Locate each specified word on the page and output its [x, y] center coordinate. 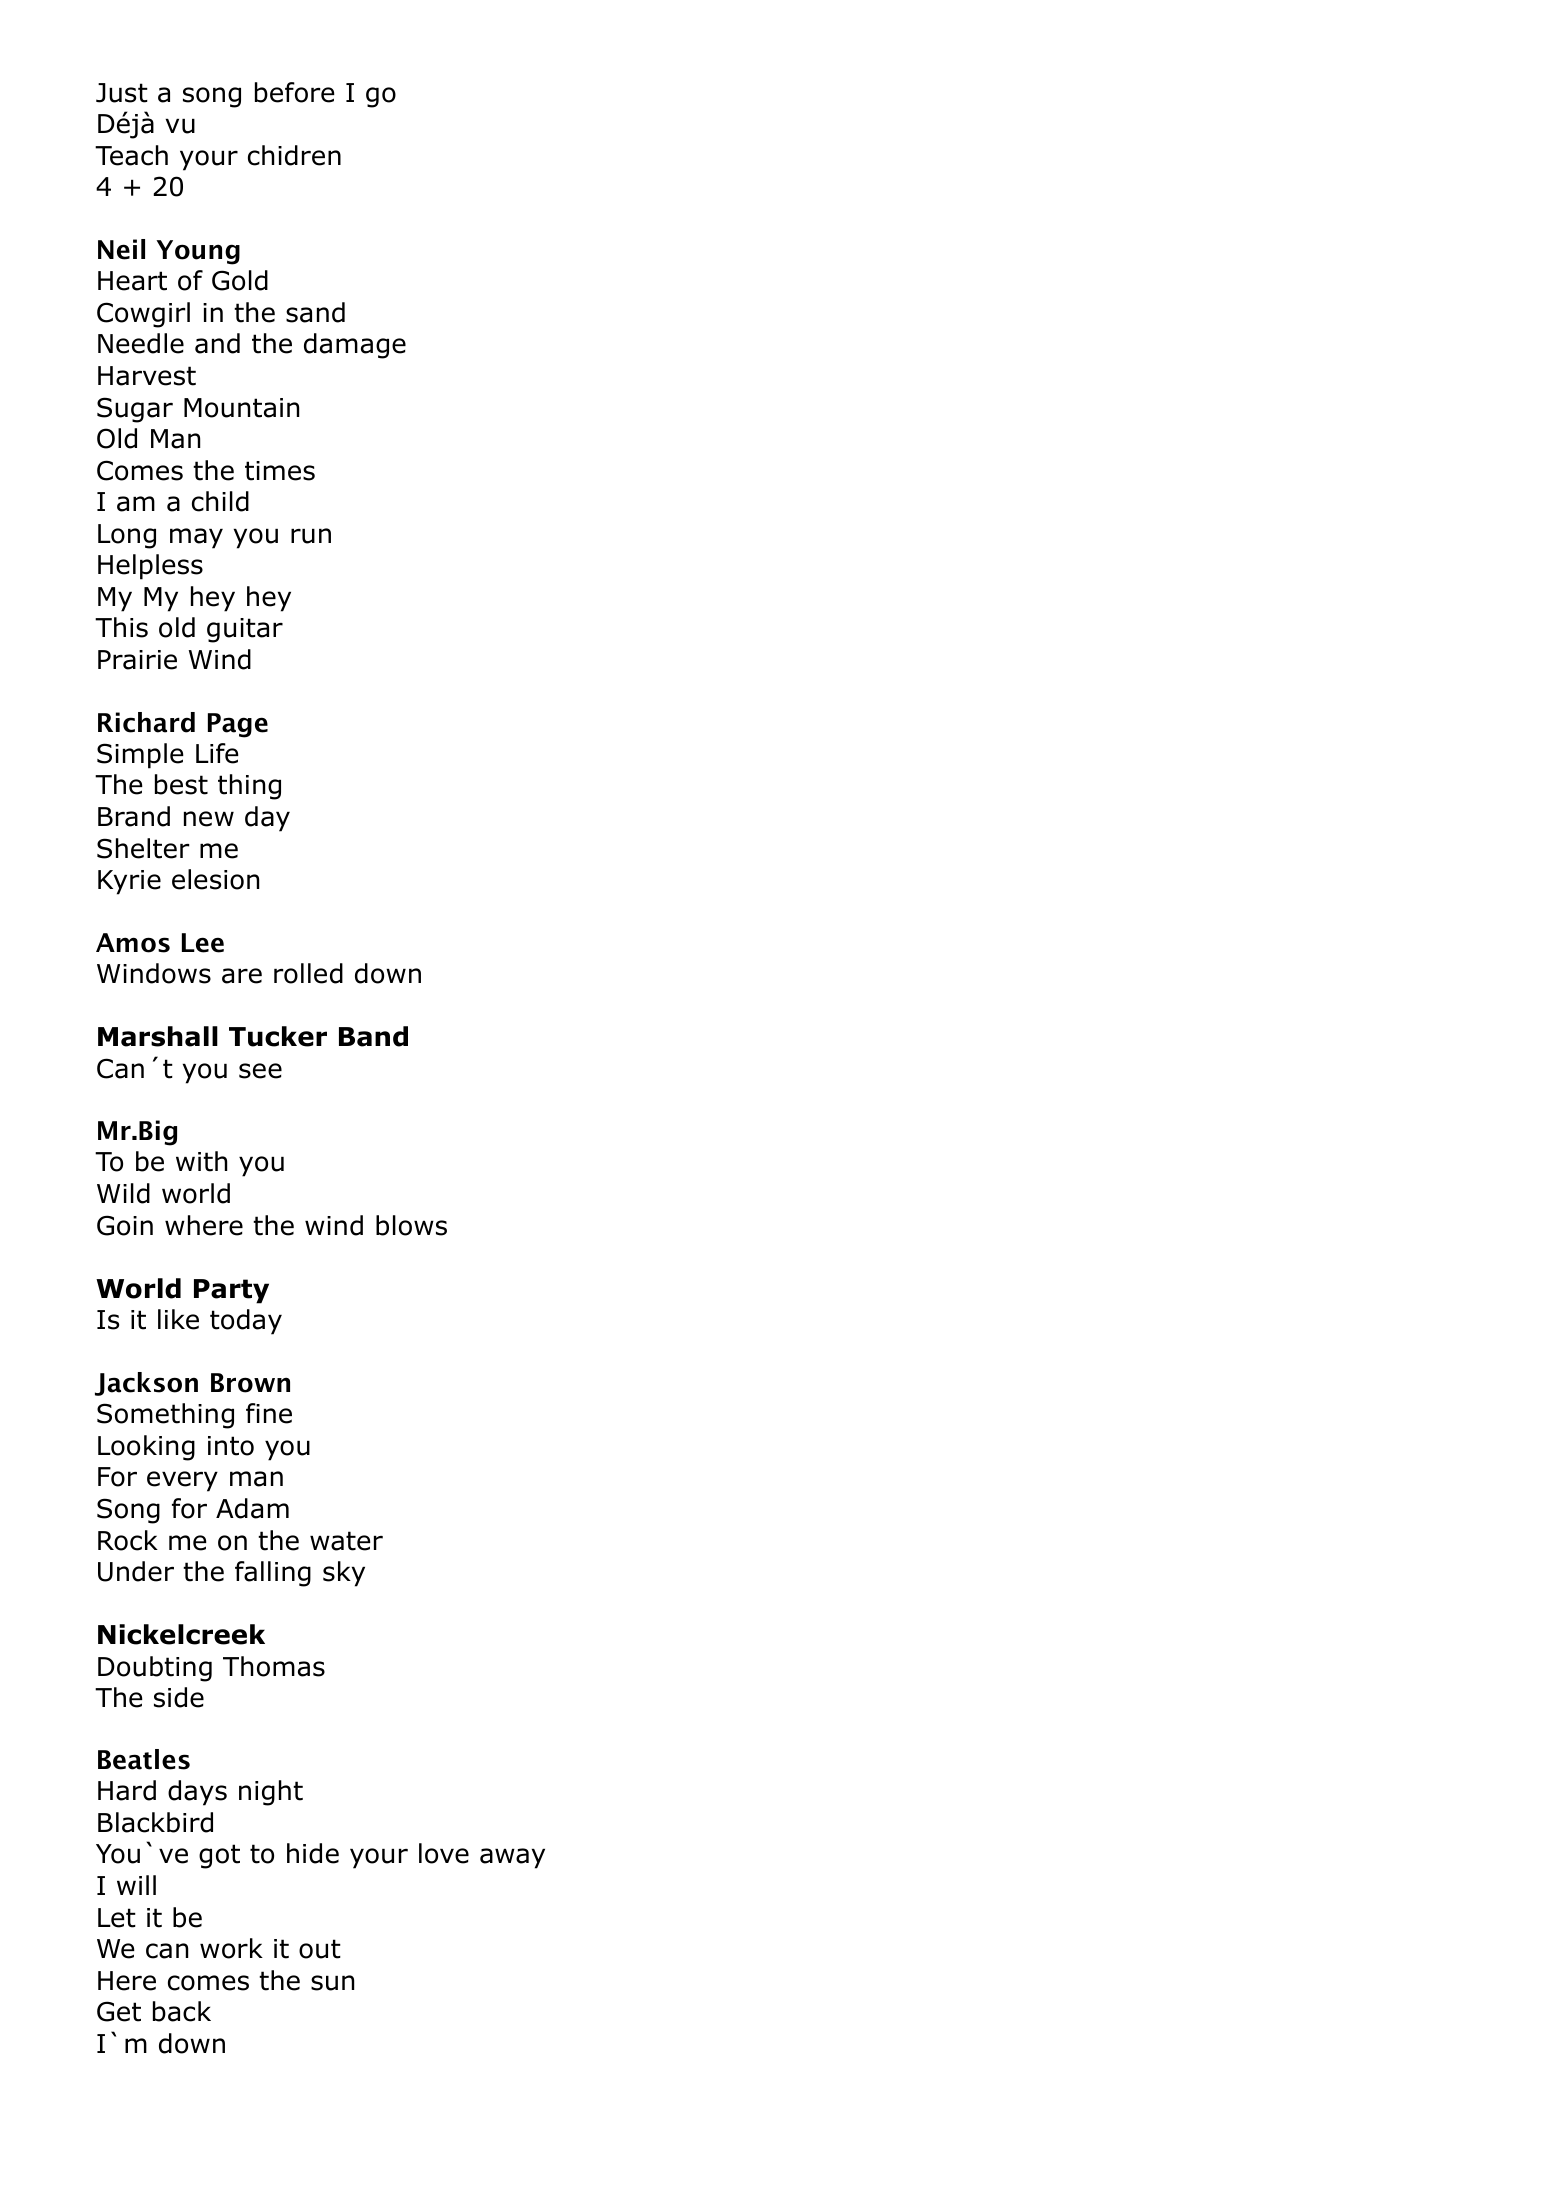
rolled [308, 973]
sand [315, 312]
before [295, 92]
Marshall [158, 1036]
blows [411, 1225]
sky [344, 1574]
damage [355, 346]
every [182, 1481]
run [311, 536]
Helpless [150, 567]
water [346, 1541]
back [182, 2011]
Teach [131, 155]
